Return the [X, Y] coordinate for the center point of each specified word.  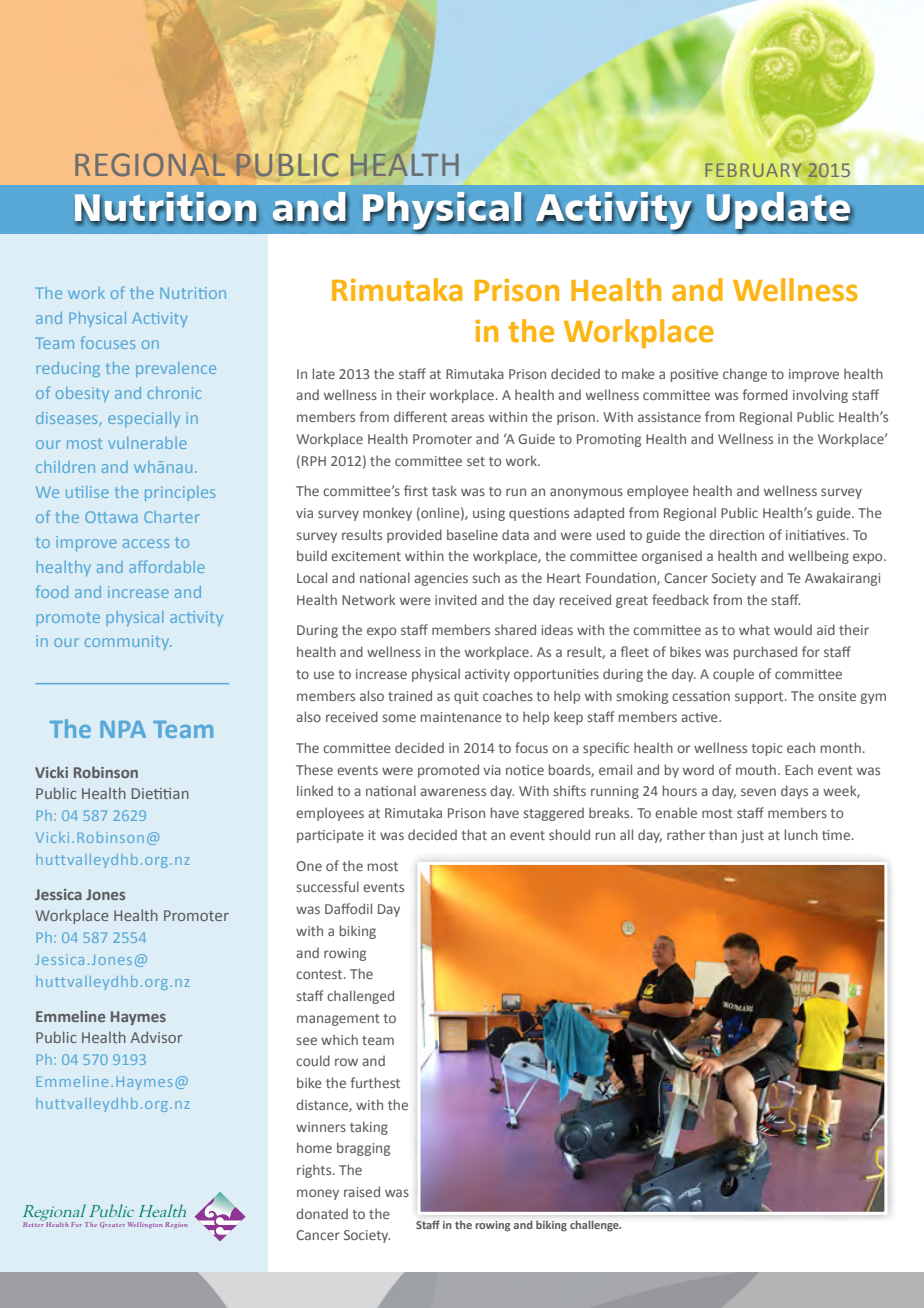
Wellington [145, 1225]
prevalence [176, 369]
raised [362, 1191]
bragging [363, 1149]
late [324, 373]
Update [780, 211]
